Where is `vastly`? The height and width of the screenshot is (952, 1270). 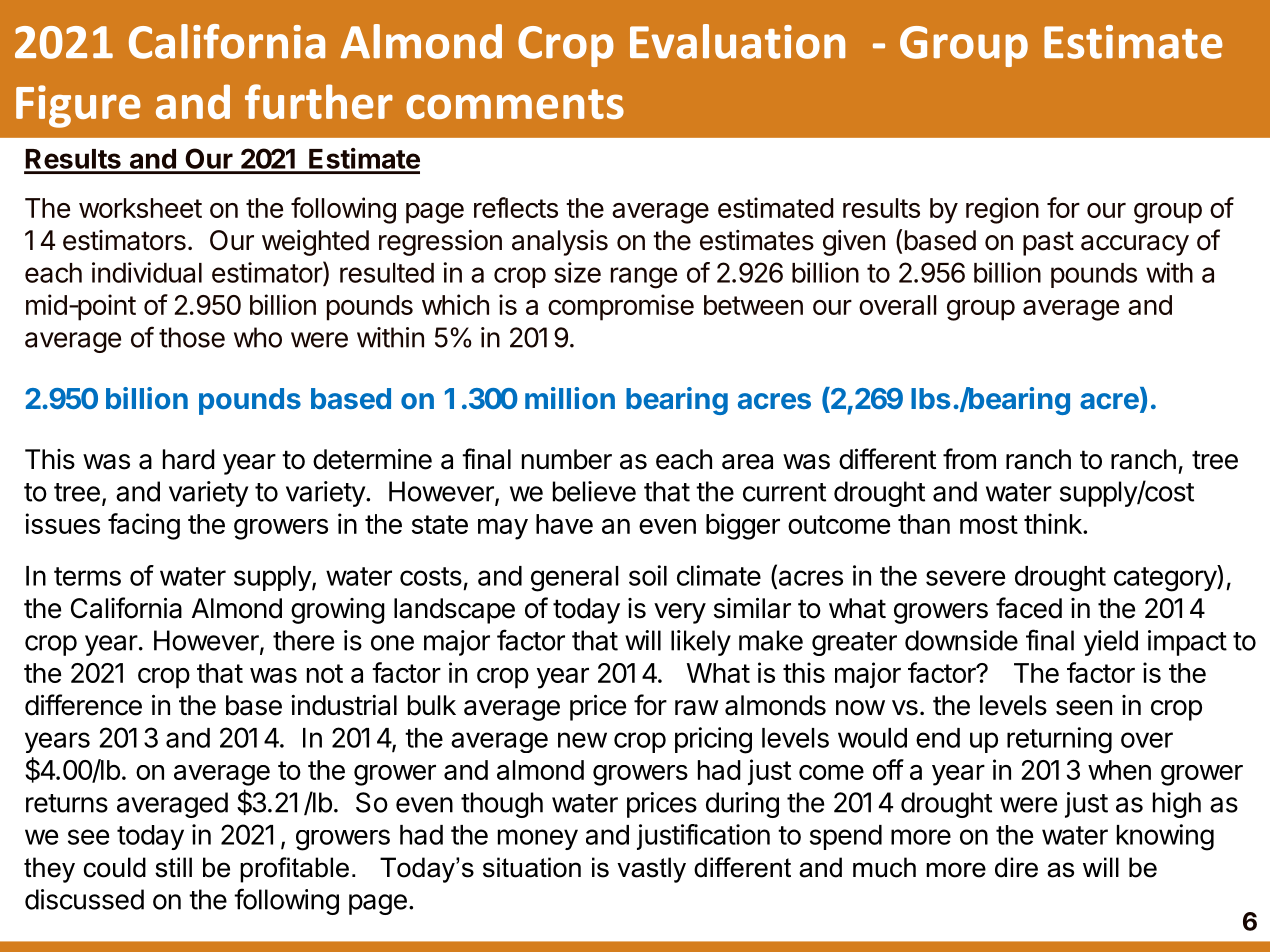 vastly is located at coordinates (651, 870).
